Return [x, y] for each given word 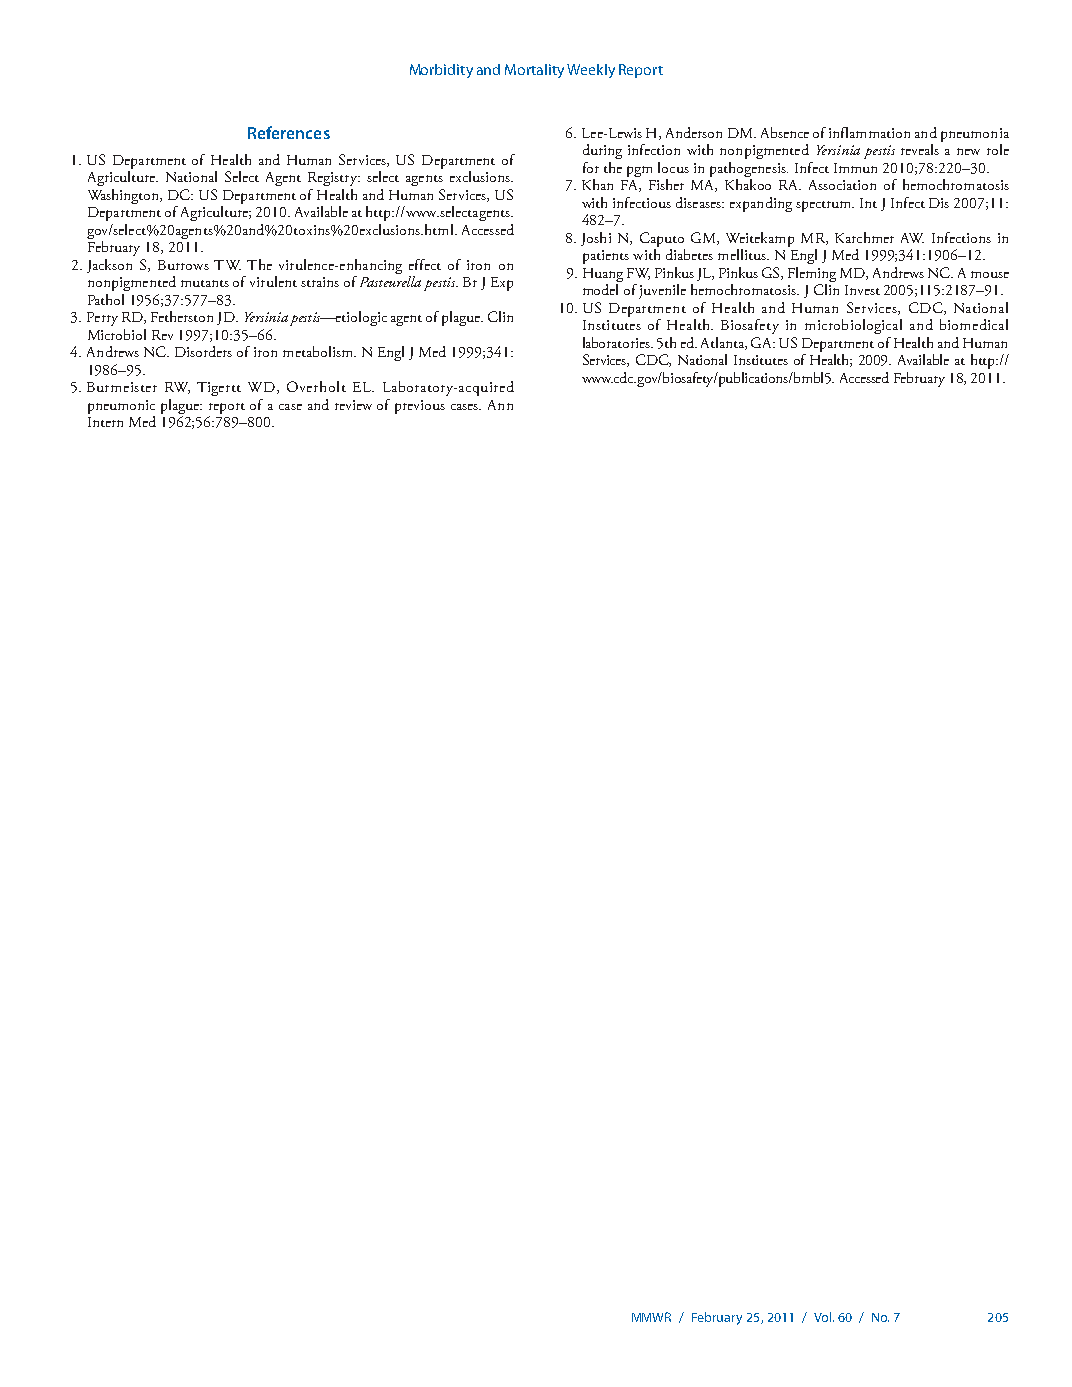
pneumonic [121, 407]
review [353, 405]
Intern [105, 422]
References [289, 132]
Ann [500, 405]
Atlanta [724, 343]
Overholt [316, 386]
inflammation [869, 132]
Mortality [534, 71]
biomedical [974, 324]
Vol [822, 1317]
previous [420, 407]
